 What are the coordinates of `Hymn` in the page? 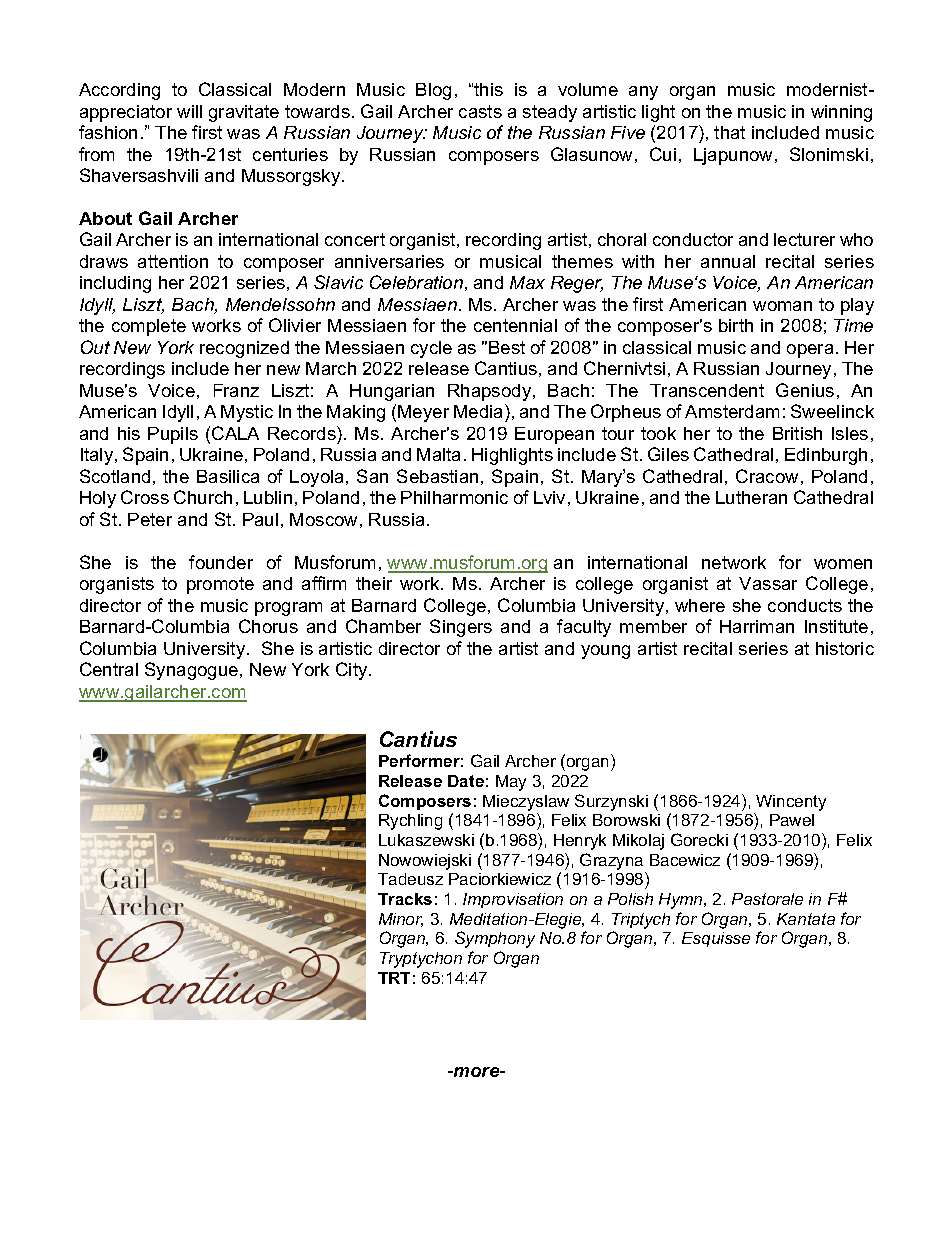 It's located at (682, 901).
